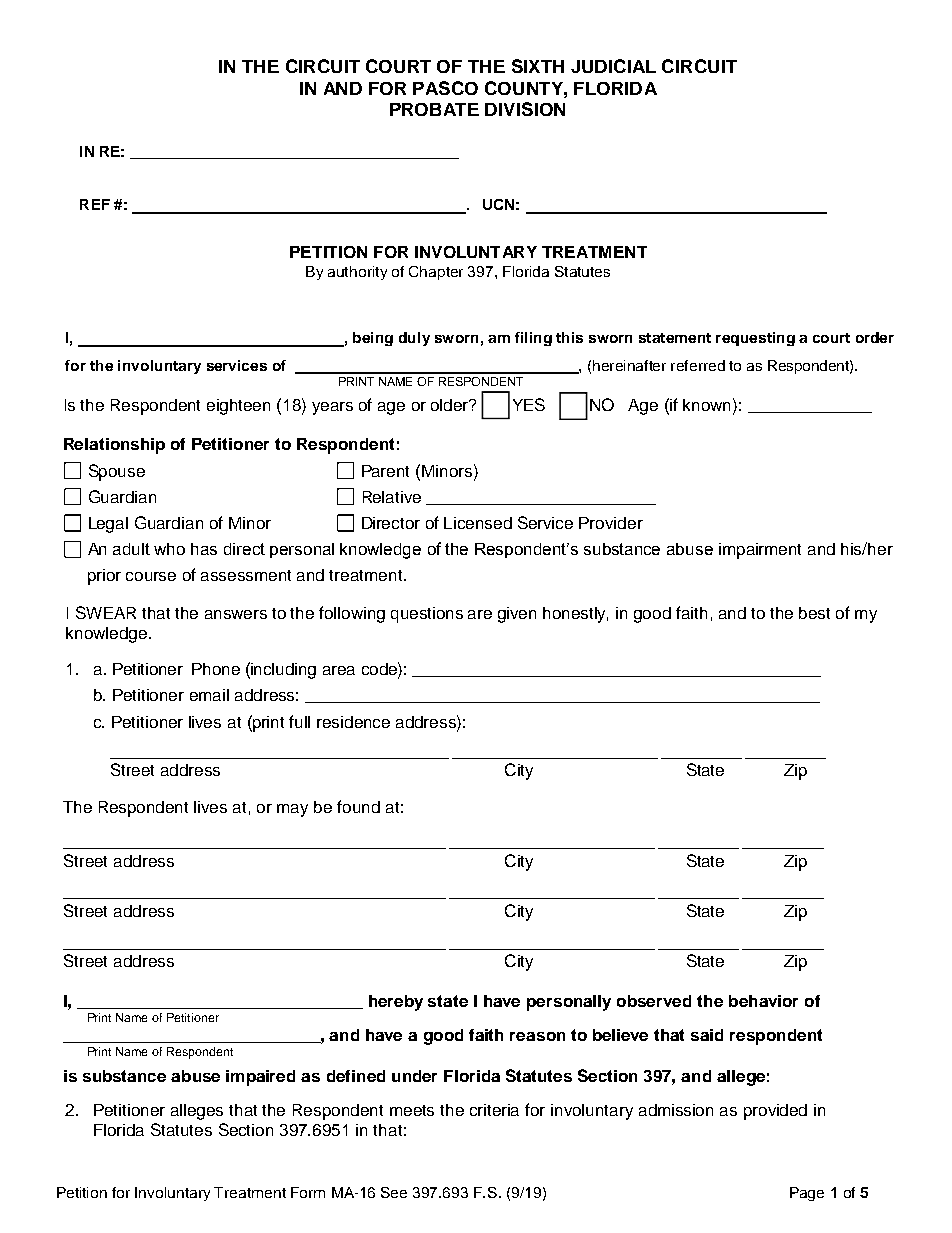 The image size is (952, 1233). Describe the element at coordinates (494, 1110) in the screenshot. I see `criteria` at that location.
